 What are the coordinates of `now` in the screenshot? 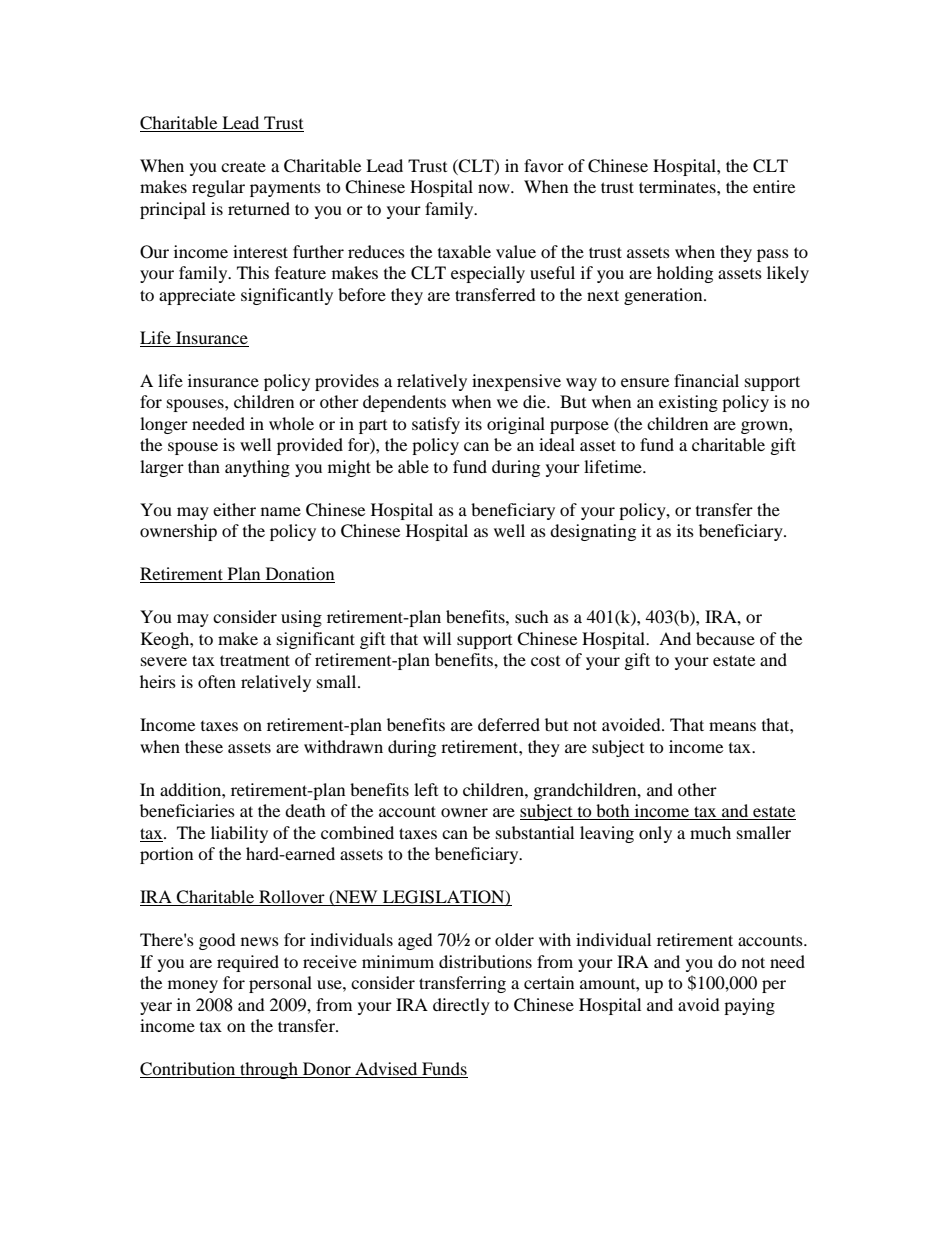 It's located at (495, 188).
